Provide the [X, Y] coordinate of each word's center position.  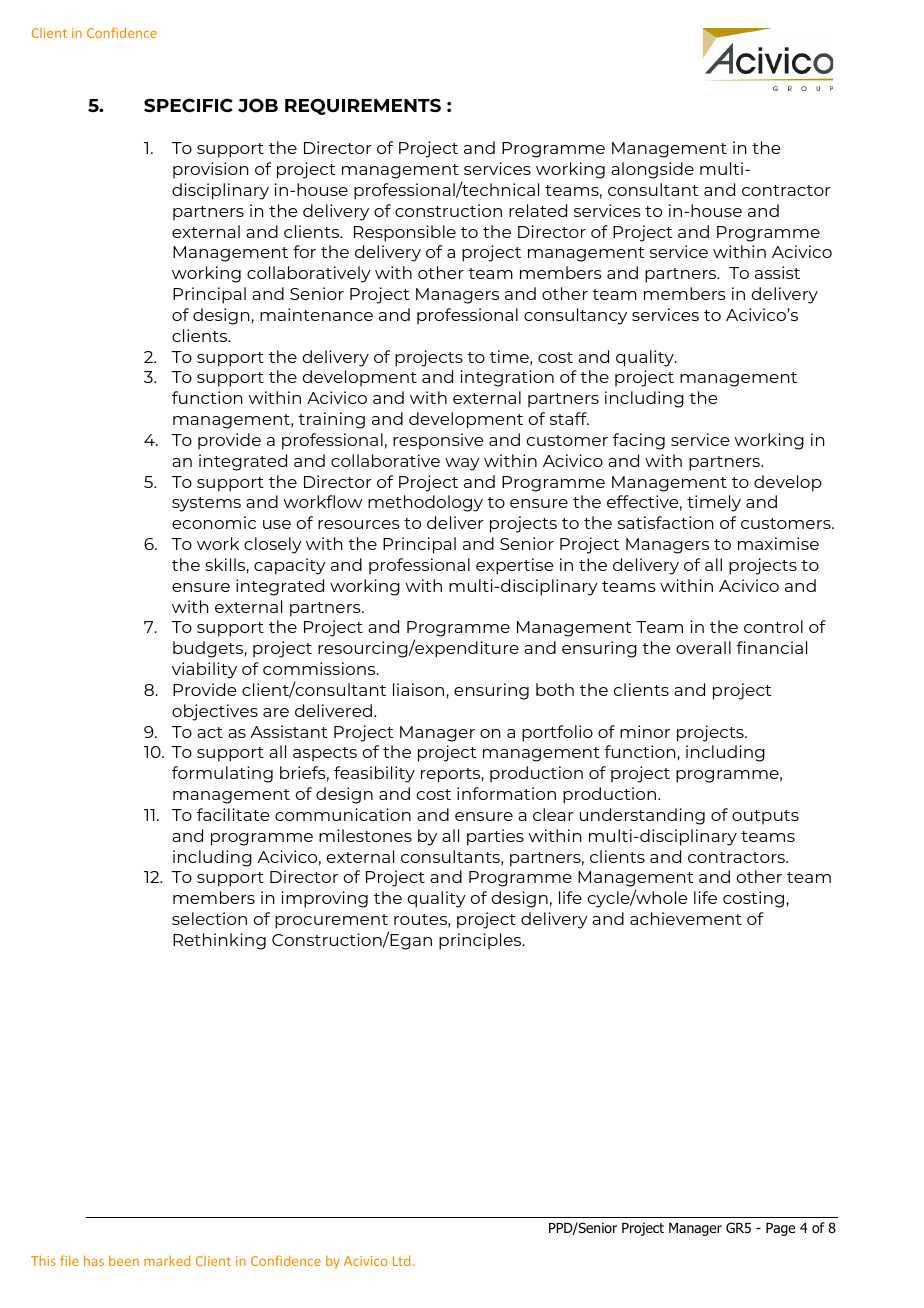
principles [481, 941]
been [124, 1260]
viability [204, 670]
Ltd [401, 1260]
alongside [652, 170]
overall [703, 647]
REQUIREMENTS [363, 106]
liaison [418, 689]
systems [206, 504]
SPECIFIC [188, 105]
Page [781, 1229]
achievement [686, 918]
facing [639, 441]
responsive [438, 441]
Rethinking [219, 941]
